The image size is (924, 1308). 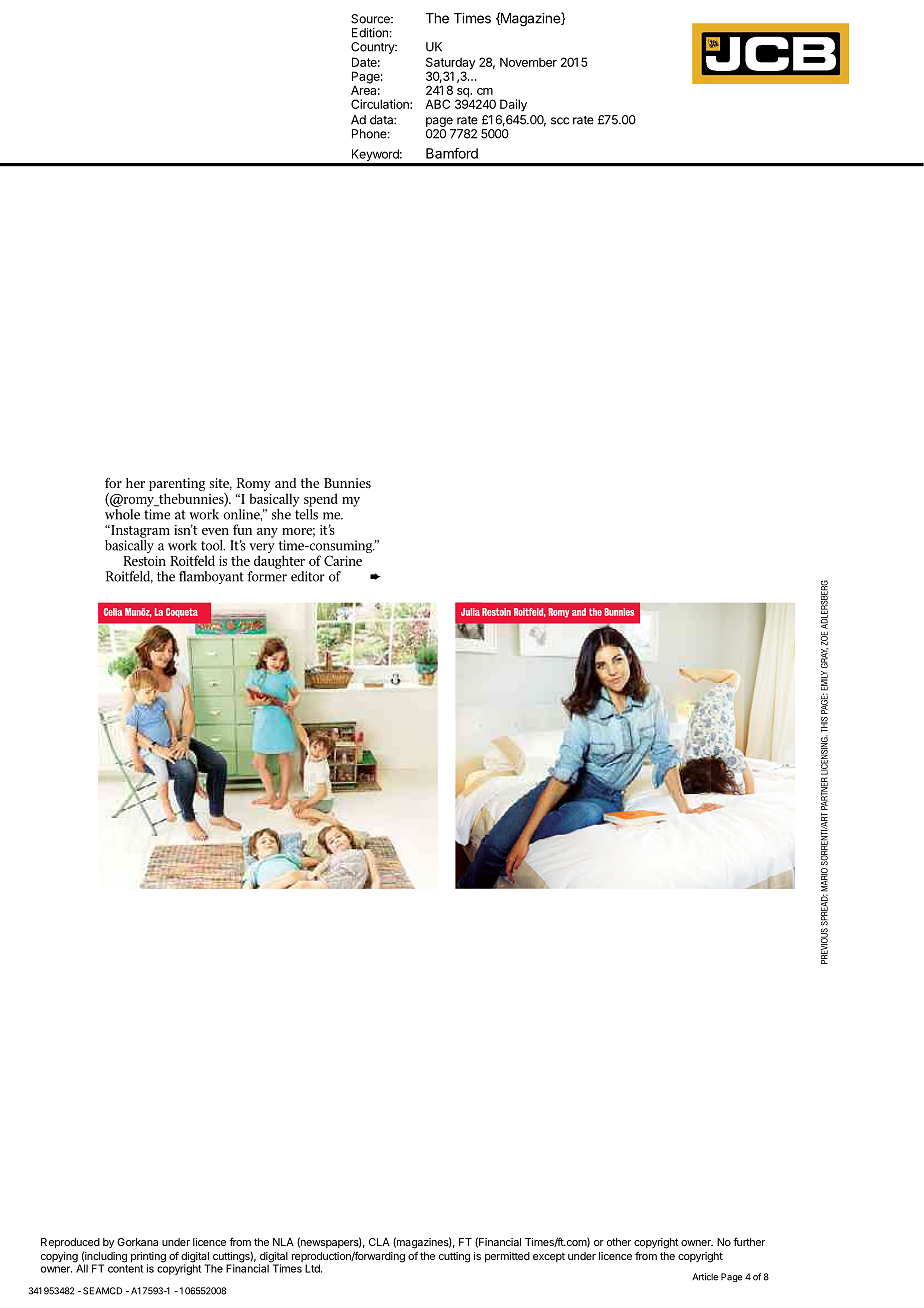 I want to click on NLA, so click(x=283, y=1242).
